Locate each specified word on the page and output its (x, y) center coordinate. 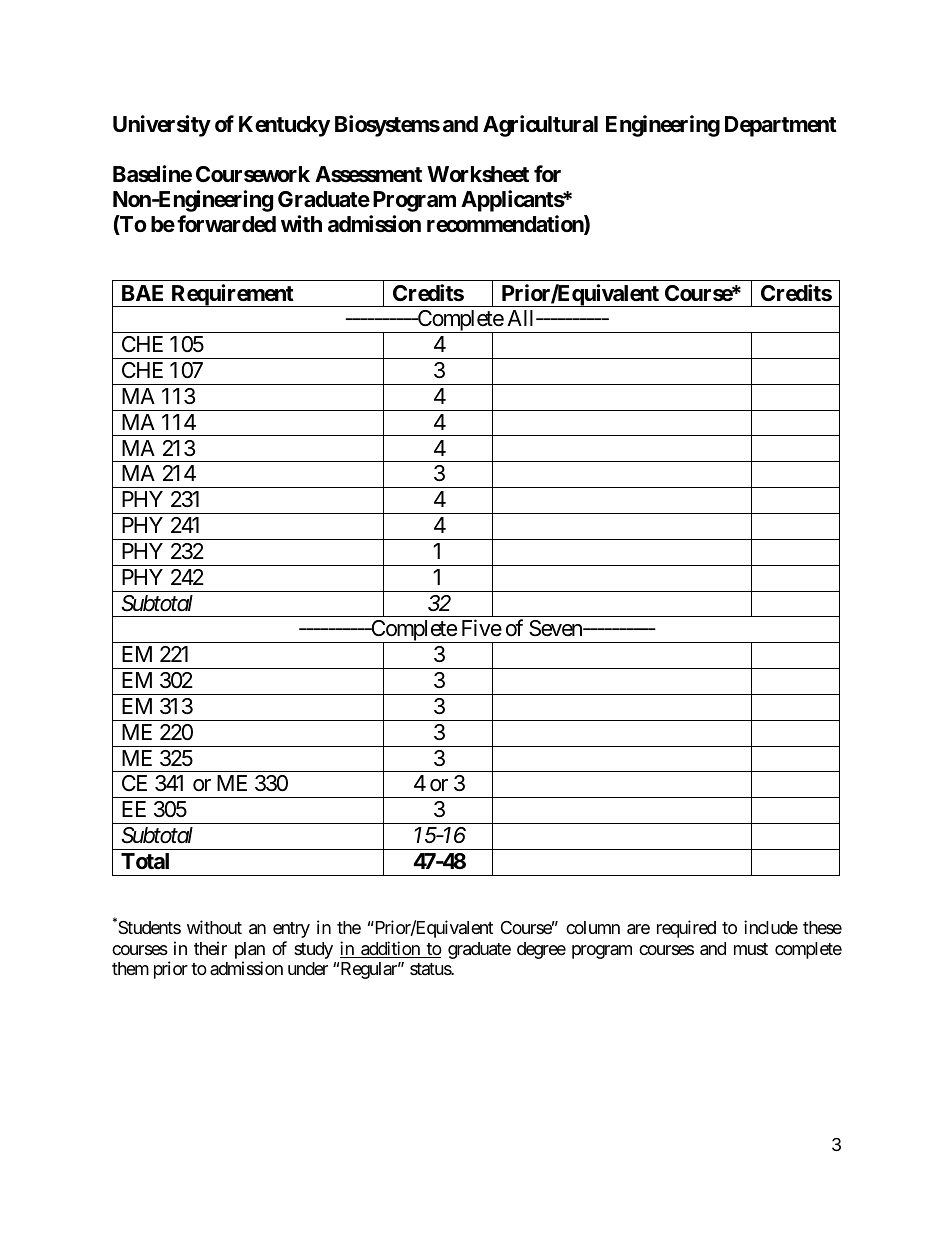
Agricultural (540, 126)
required (686, 929)
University (162, 126)
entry (291, 930)
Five (482, 628)
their (210, 948)
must (751, 949)
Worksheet (478, 174)
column (593, 927)
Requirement (232, 295)
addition (390, 949)
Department (781, 126)
